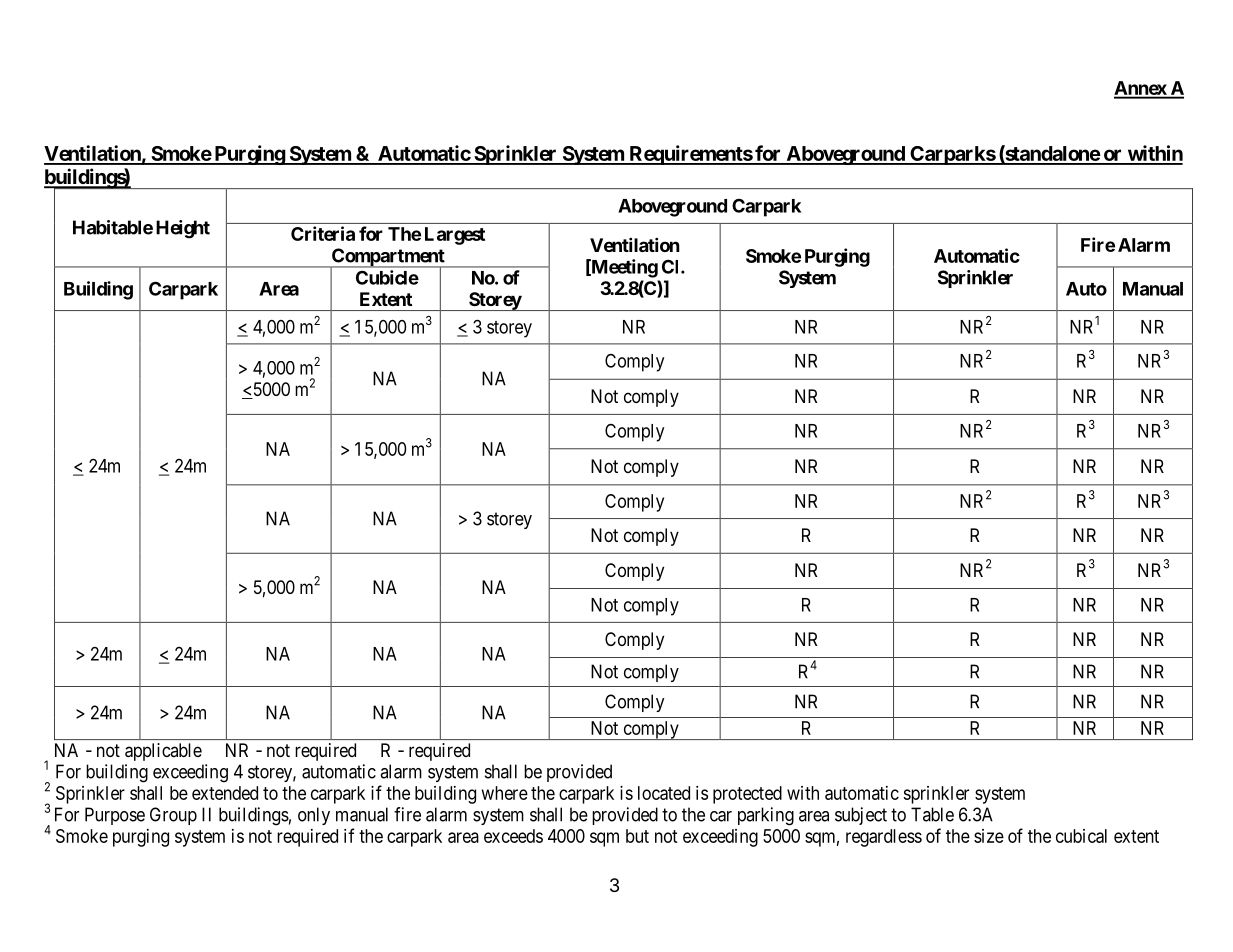  I want to click on Compartment, so click(388, 258).
